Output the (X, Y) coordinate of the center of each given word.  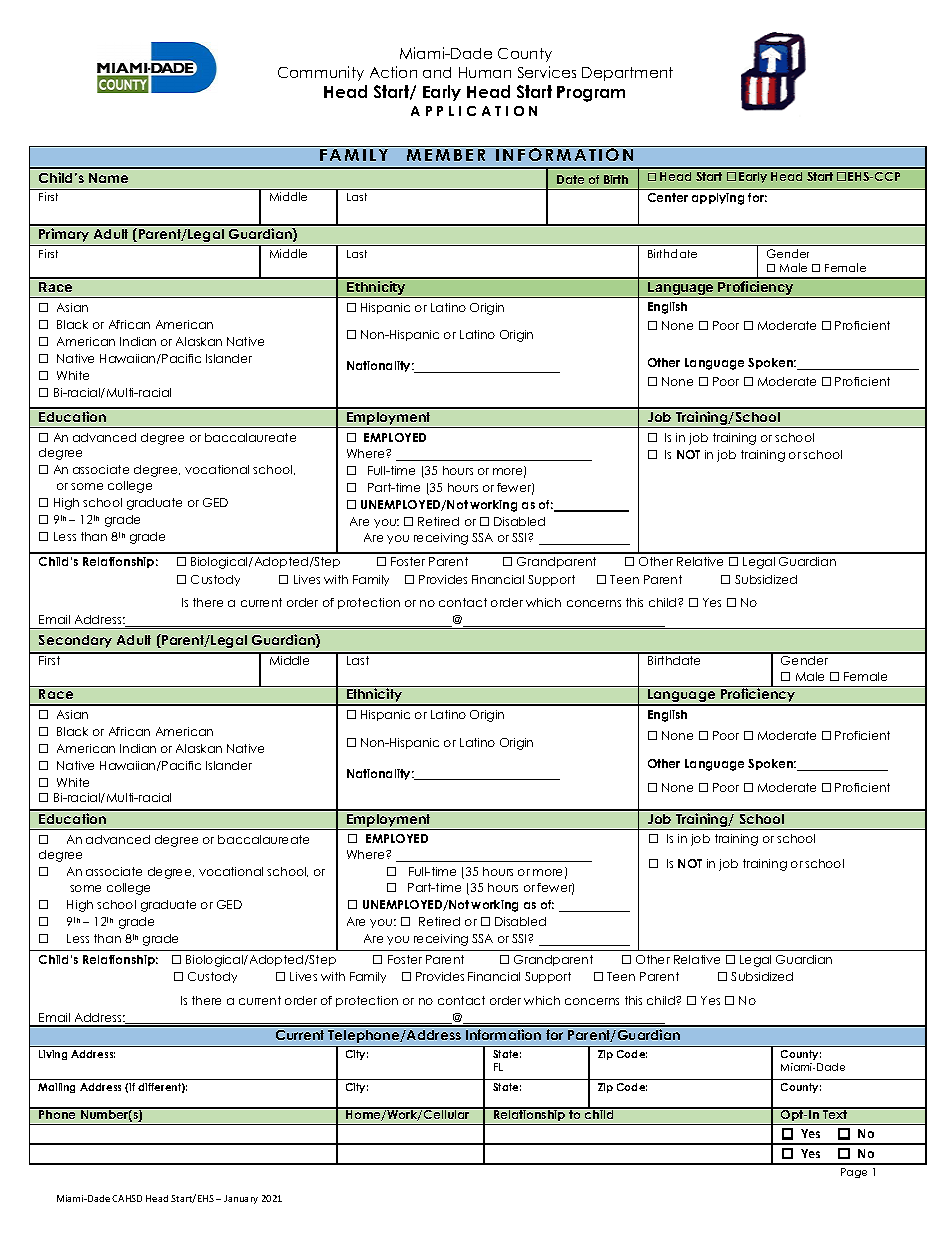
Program (591, 94)
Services (547, 72)
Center (668, 197)
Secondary (75, 641)
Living (53, 1055)
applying (718, 199)
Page (854, 1173)
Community (321, 73)
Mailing (56, 1088)
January (241, 1199)
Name (108, 178)
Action (393, 72)
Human (485, 72)
